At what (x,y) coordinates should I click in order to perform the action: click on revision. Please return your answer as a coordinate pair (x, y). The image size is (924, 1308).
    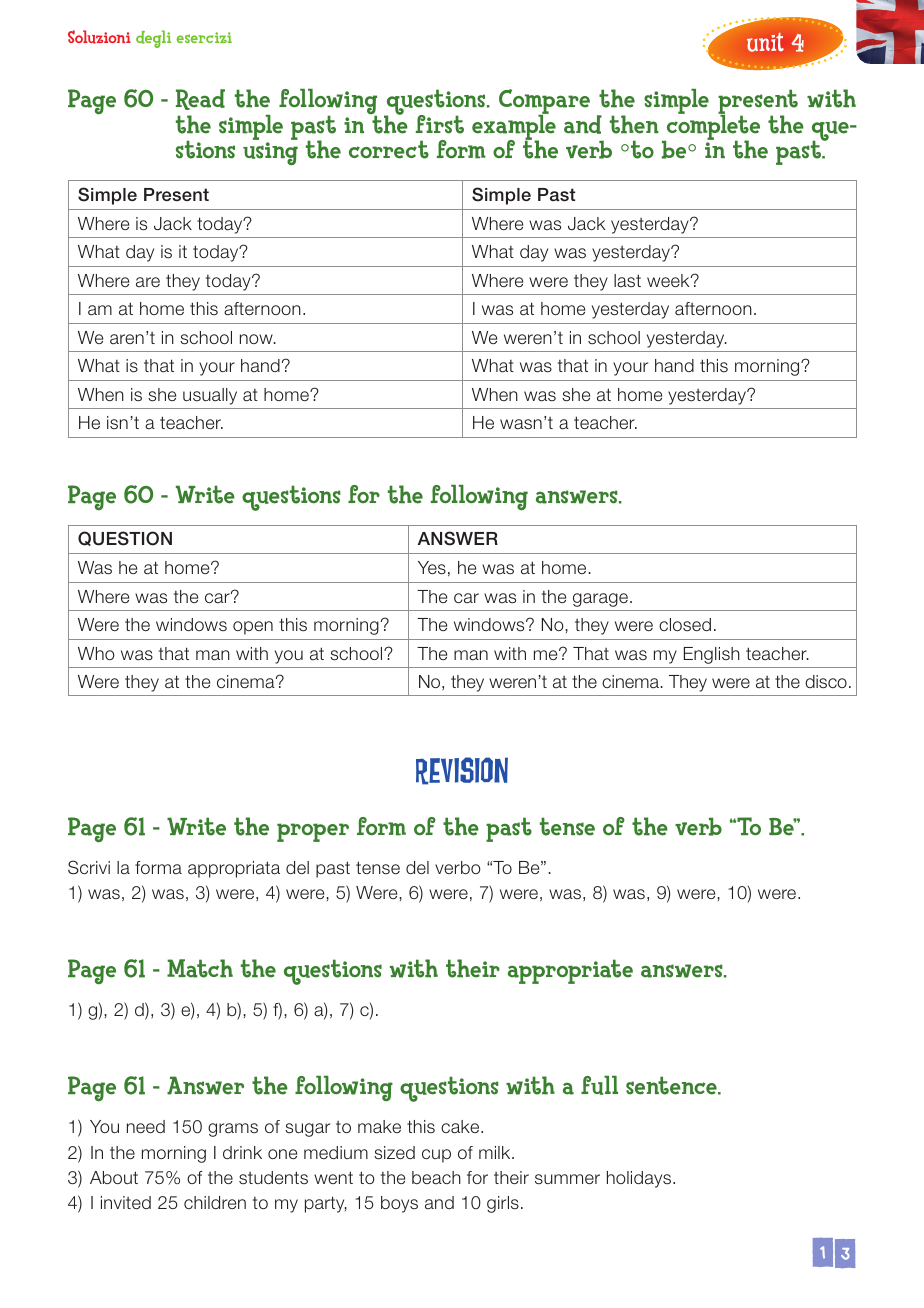
    Looking at the image, I should click on (462, 771).
